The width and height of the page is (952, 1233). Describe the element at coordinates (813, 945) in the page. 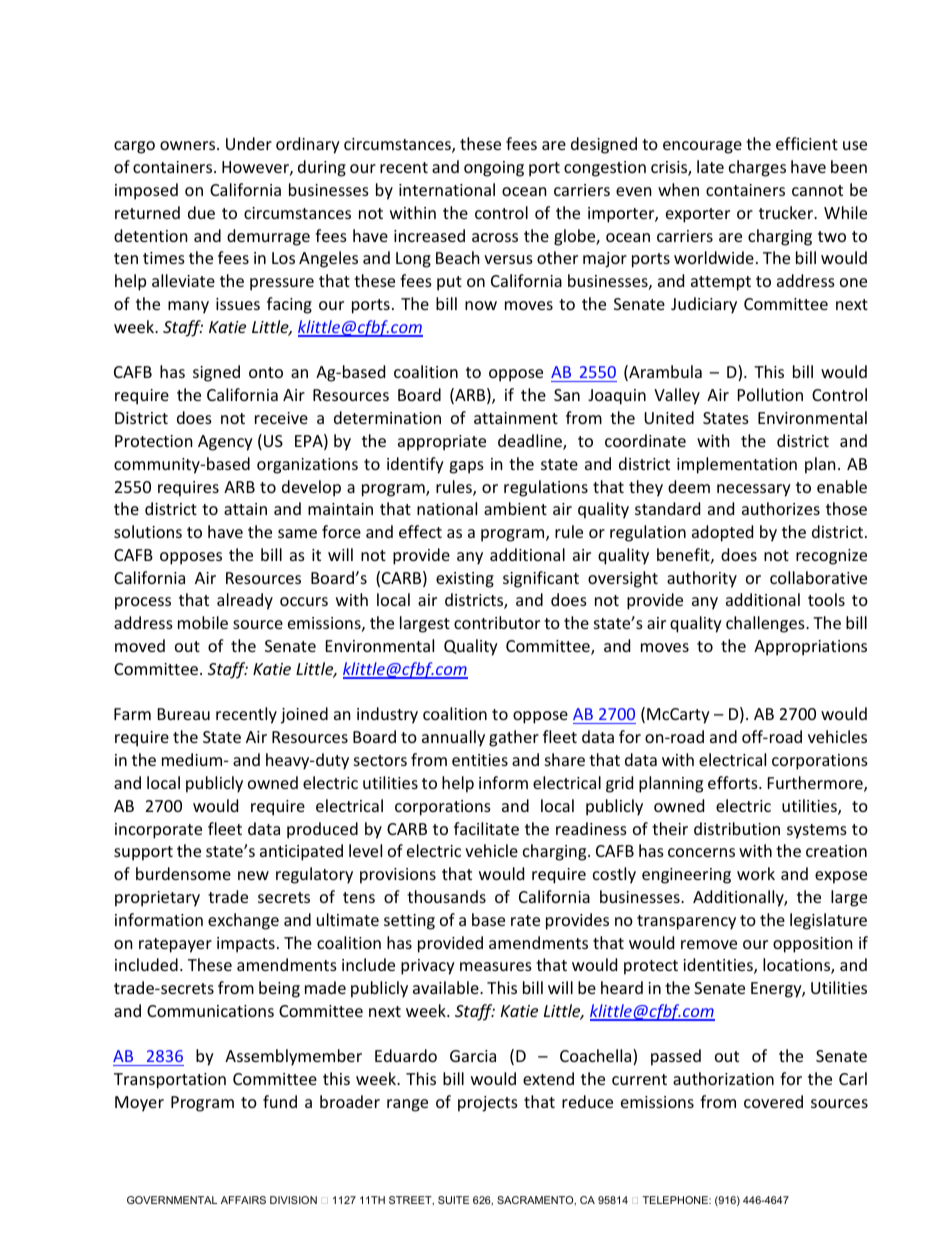

I see `opposition` at that location.
